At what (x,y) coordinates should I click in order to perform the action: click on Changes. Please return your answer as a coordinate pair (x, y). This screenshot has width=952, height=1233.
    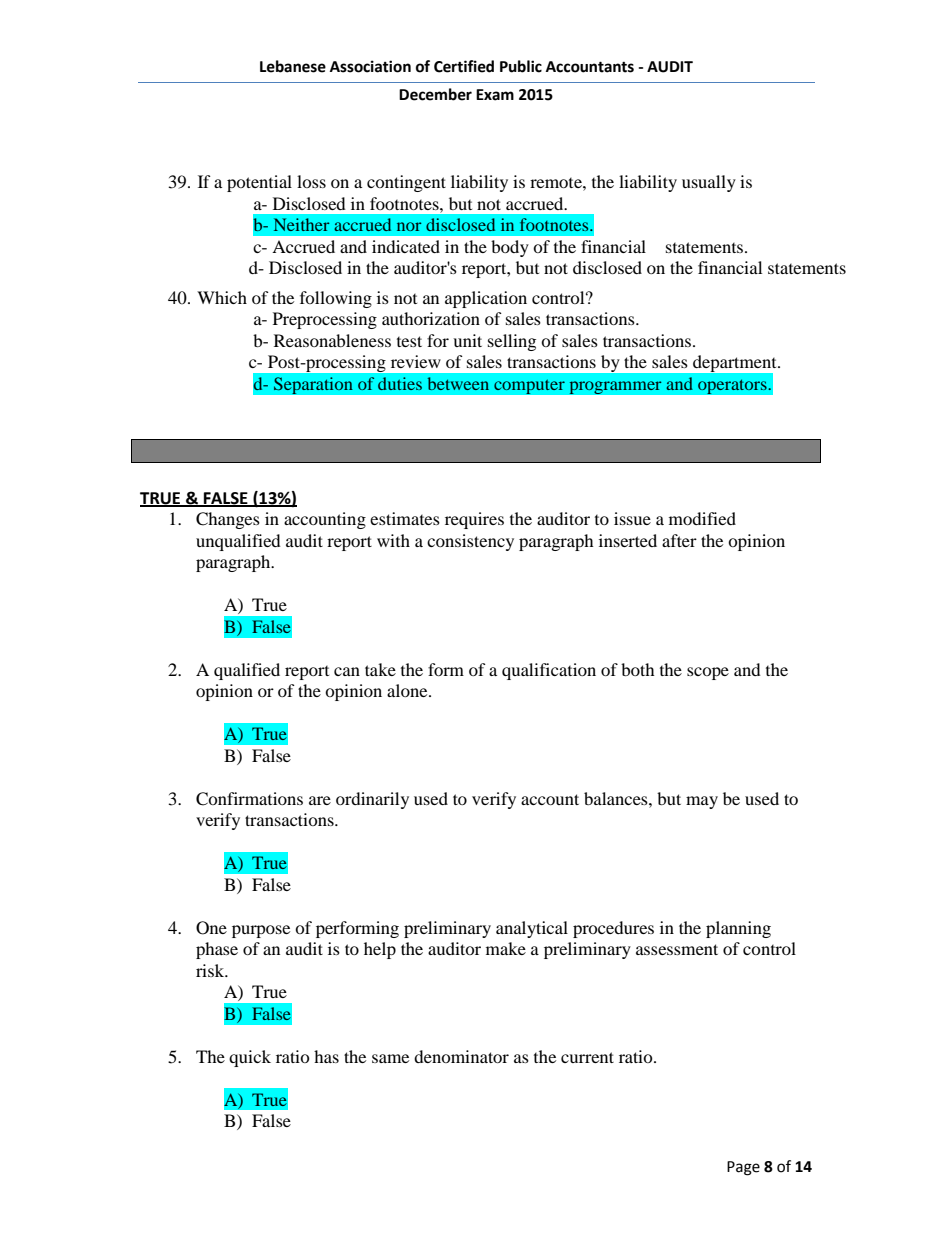
    Looking at the image, I should click on (228, 520).
